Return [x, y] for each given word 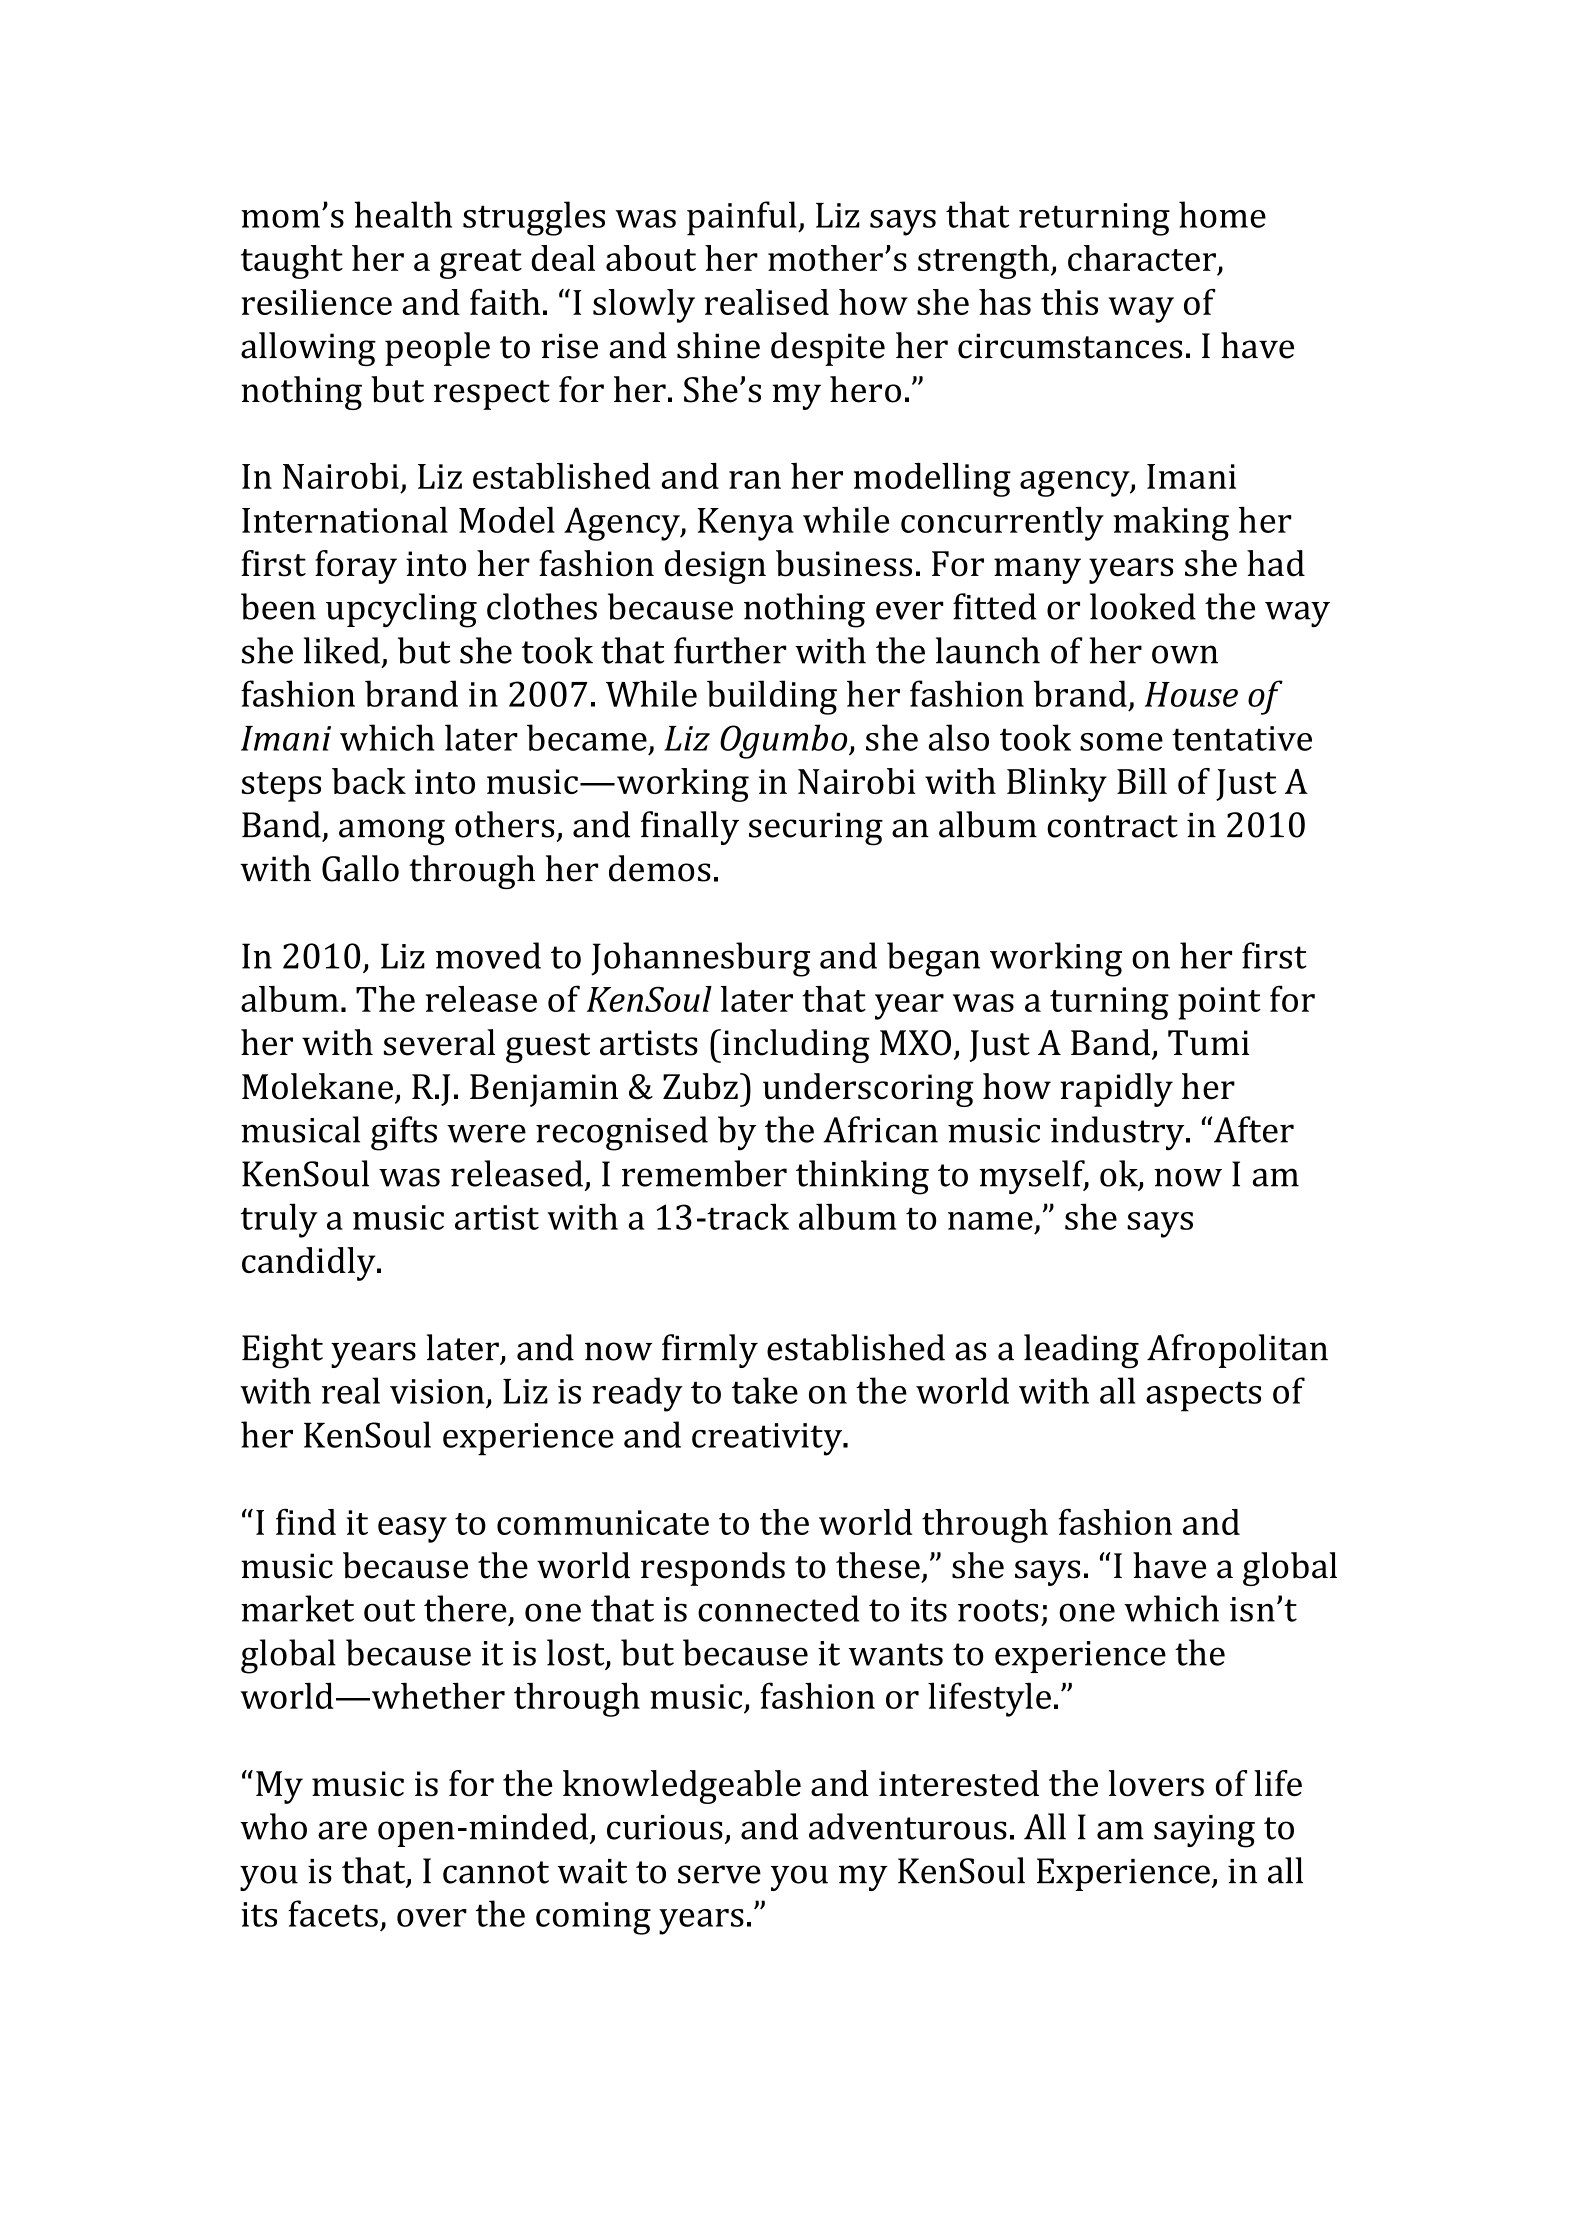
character [1142, 258]
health [403, 214]
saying [1204, 1831]
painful [743, 218]
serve [719, 1874]
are [342, 1830]
